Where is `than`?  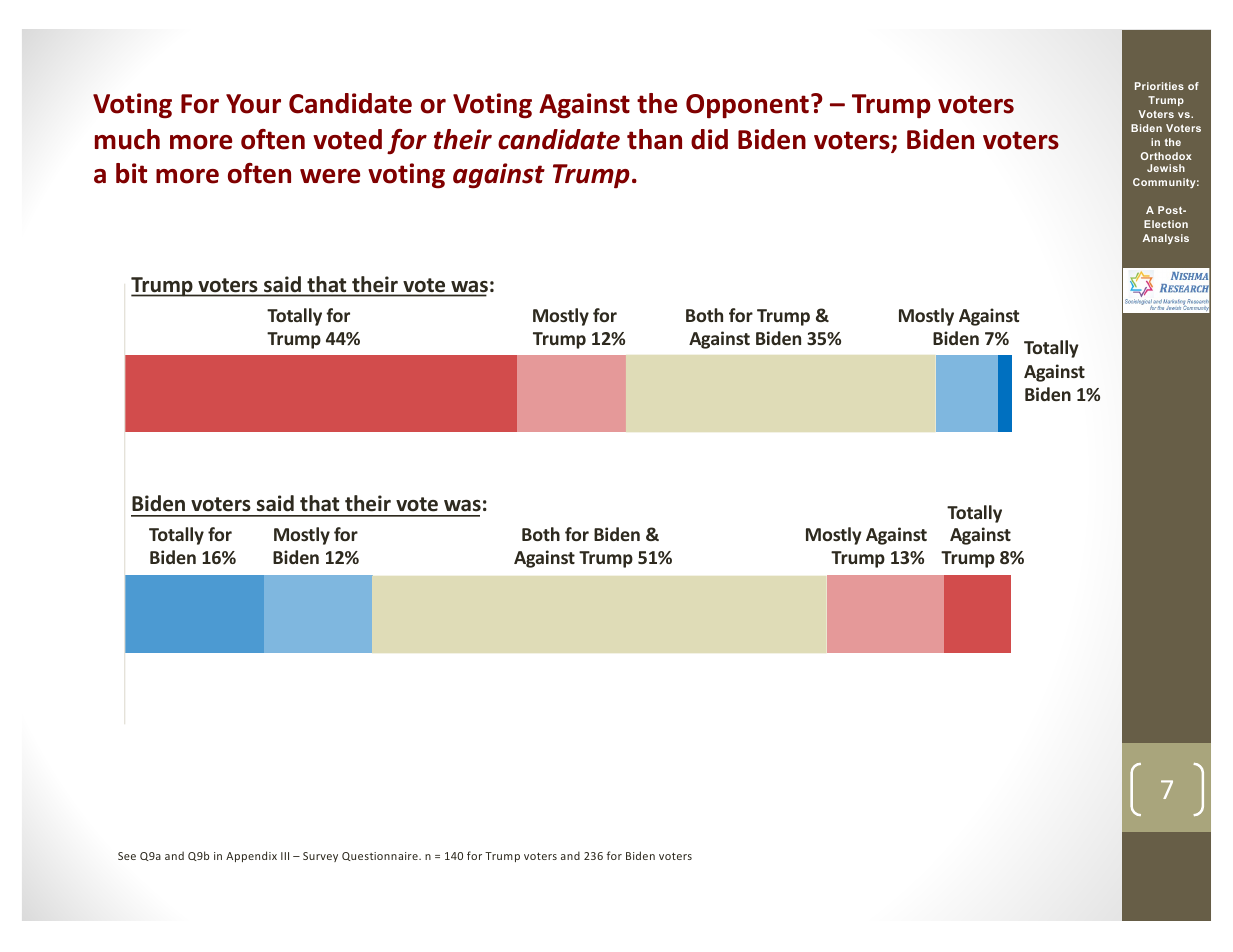 than is located at coordinates (654, 139).
